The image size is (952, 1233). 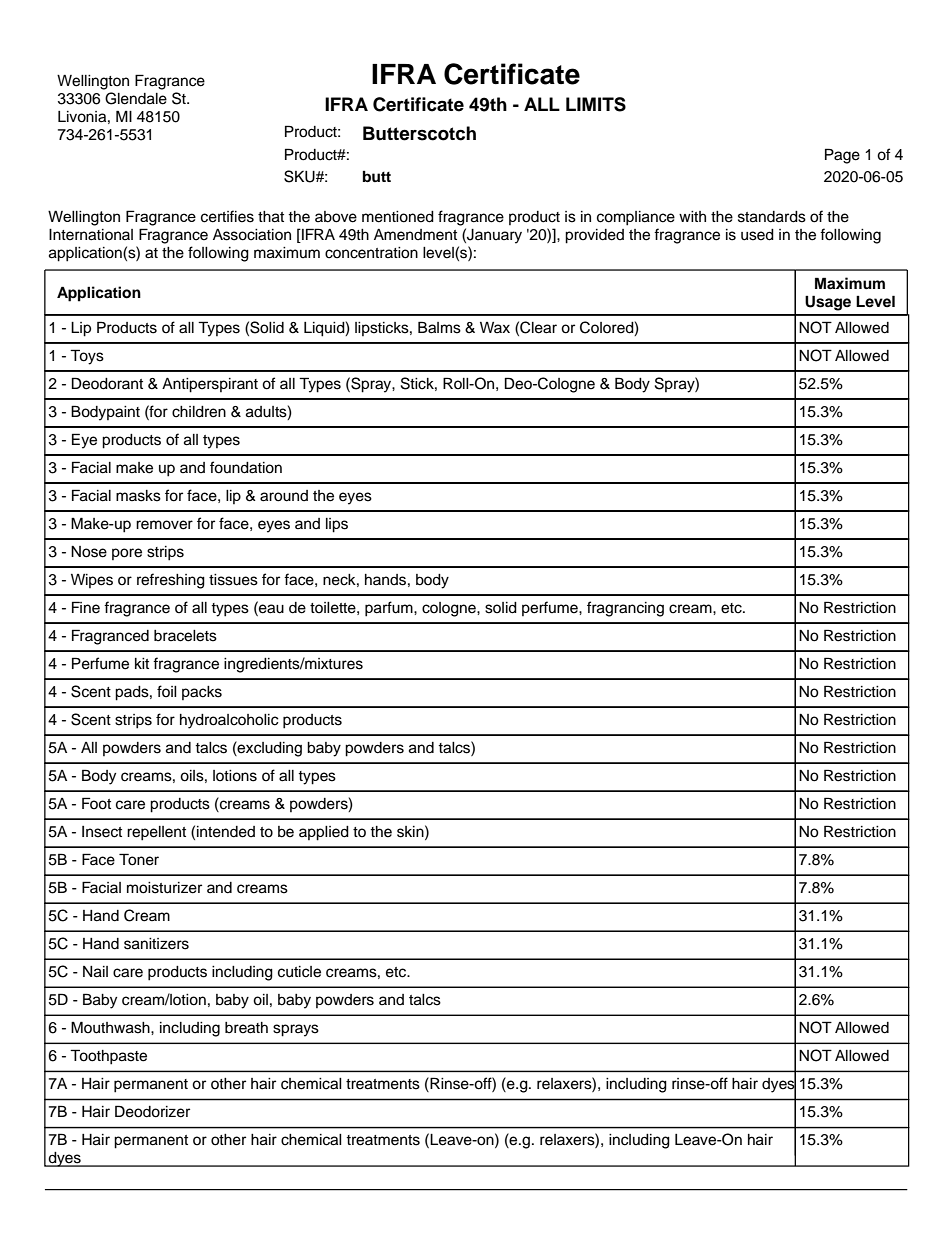 What do you see at coordinates (828, 303) in the screenshot?
I see `Usage` at bounding box center [828, 303].
